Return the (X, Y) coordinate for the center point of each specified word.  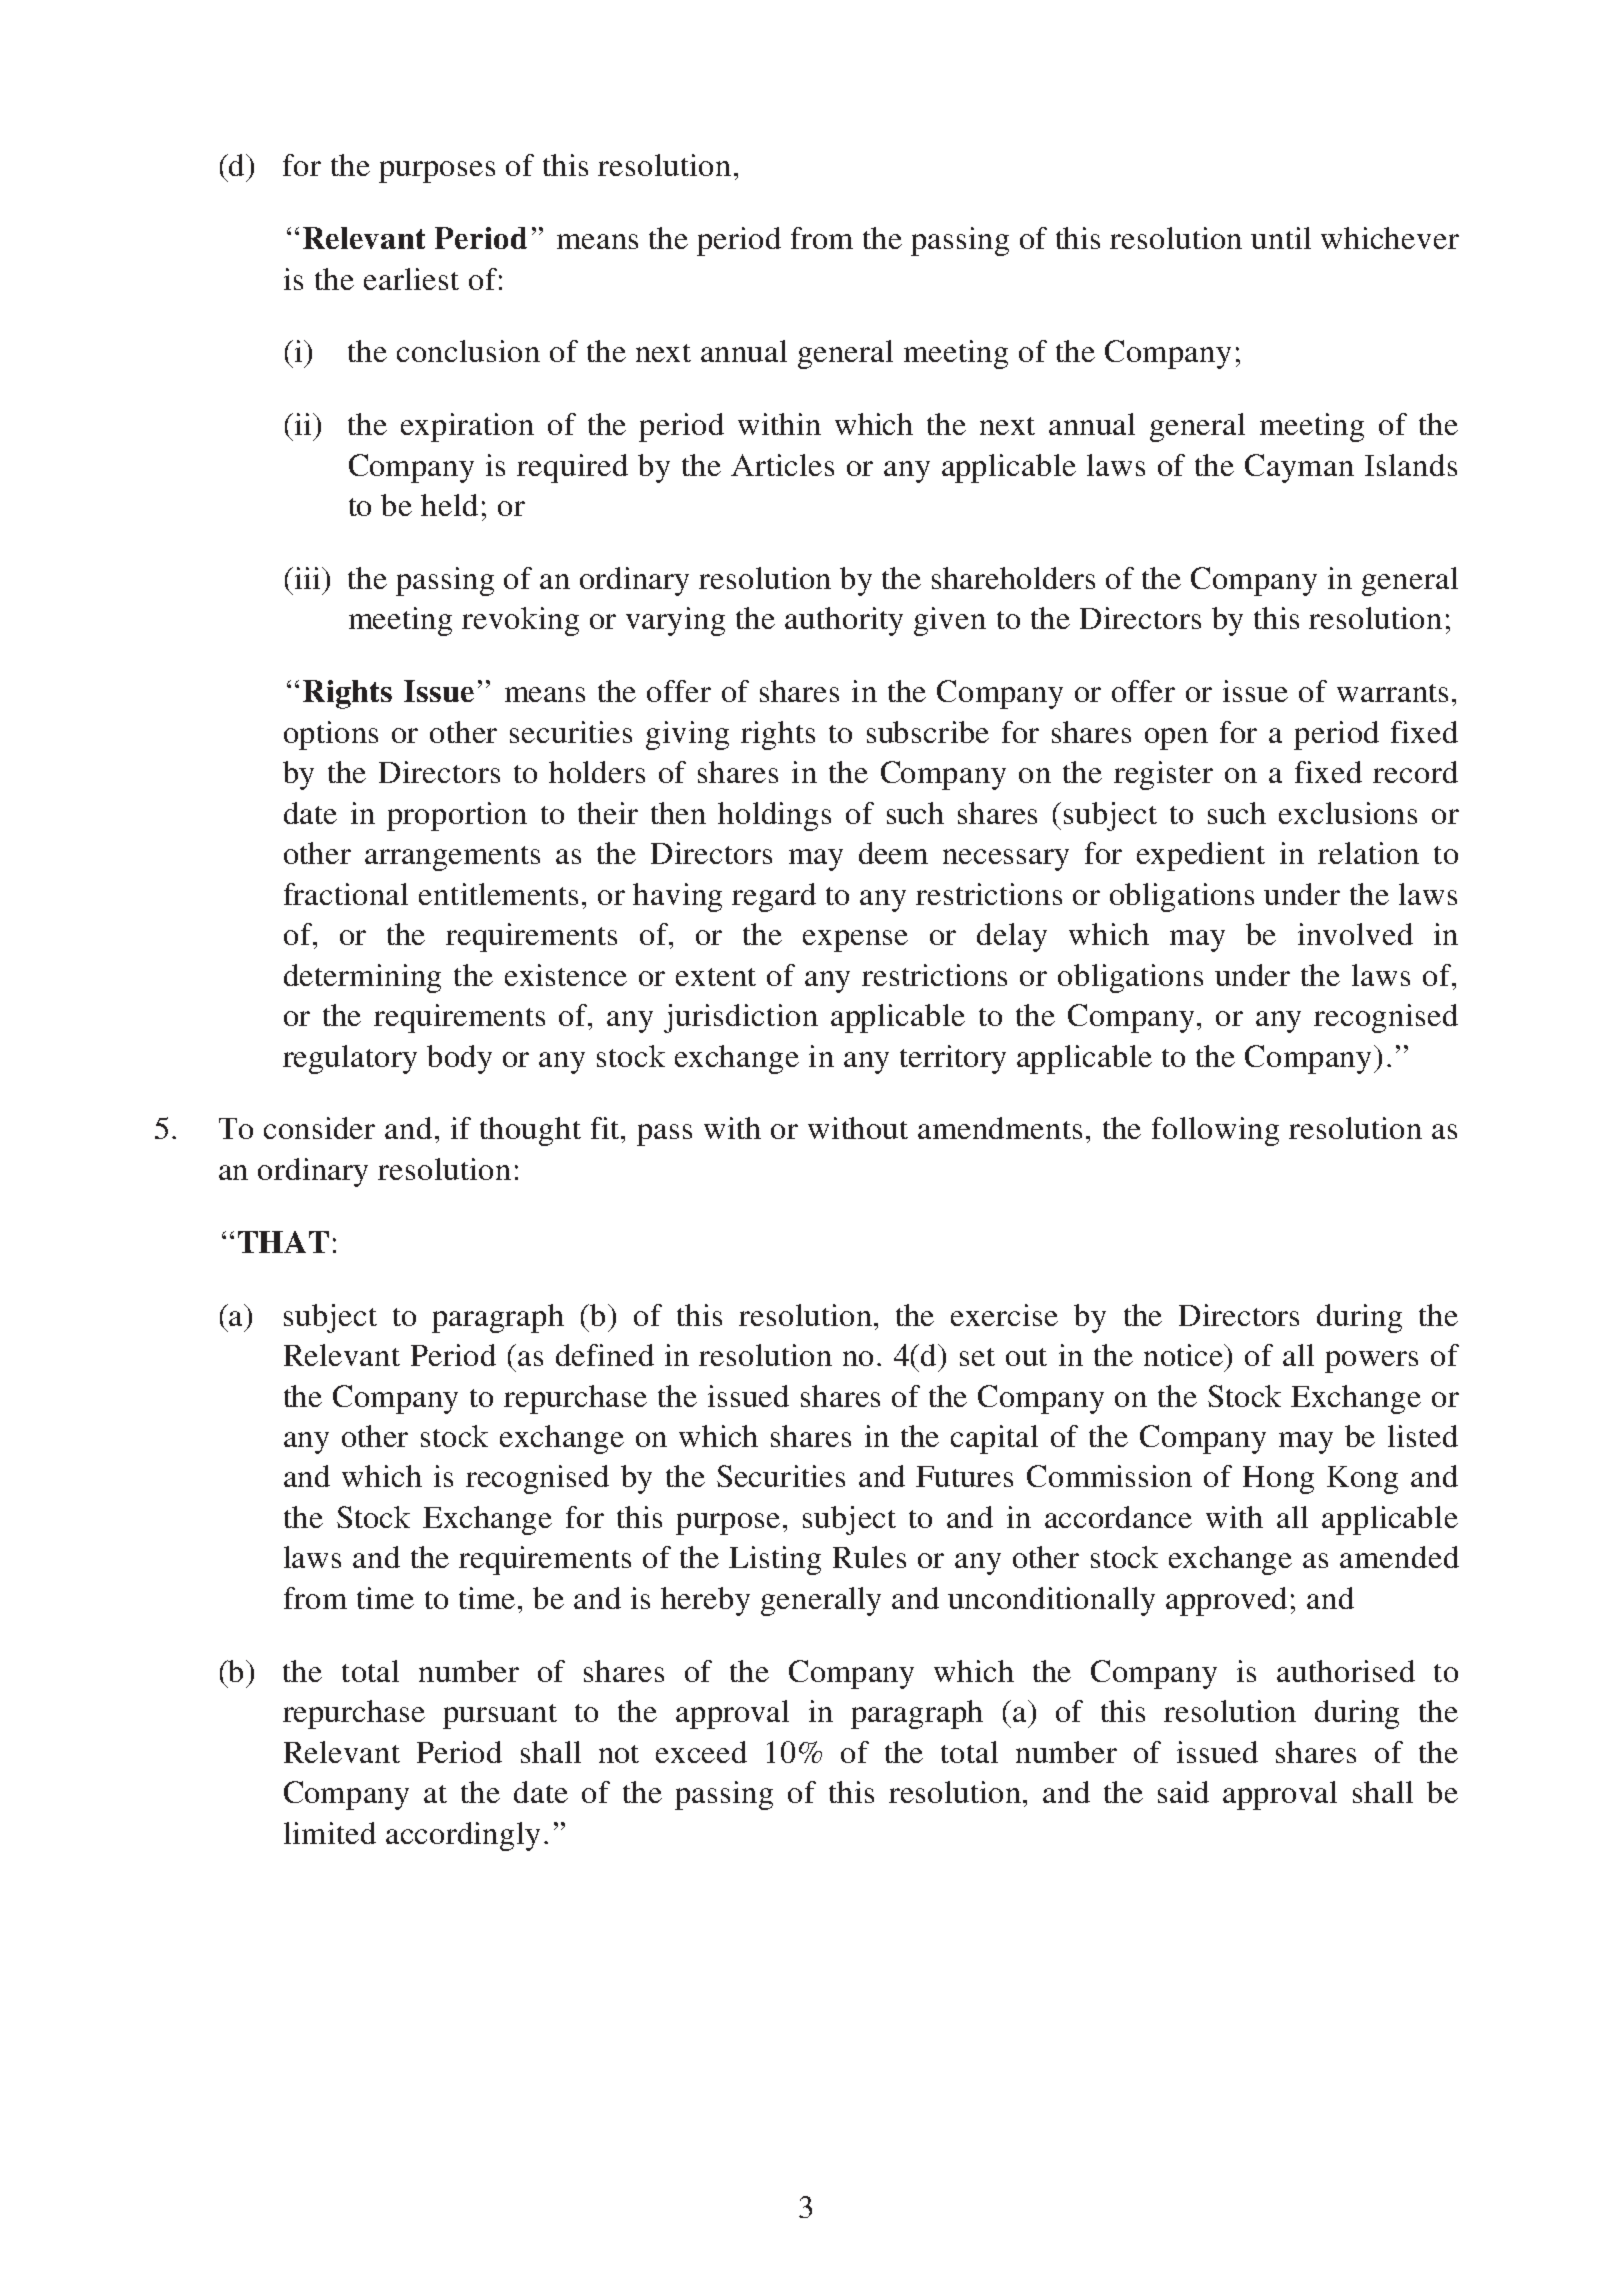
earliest (411, 279)
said (1183, 1792)
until (1281, 238)
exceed (701, 1752)
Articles (782, 465)
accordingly (463, 1836)
